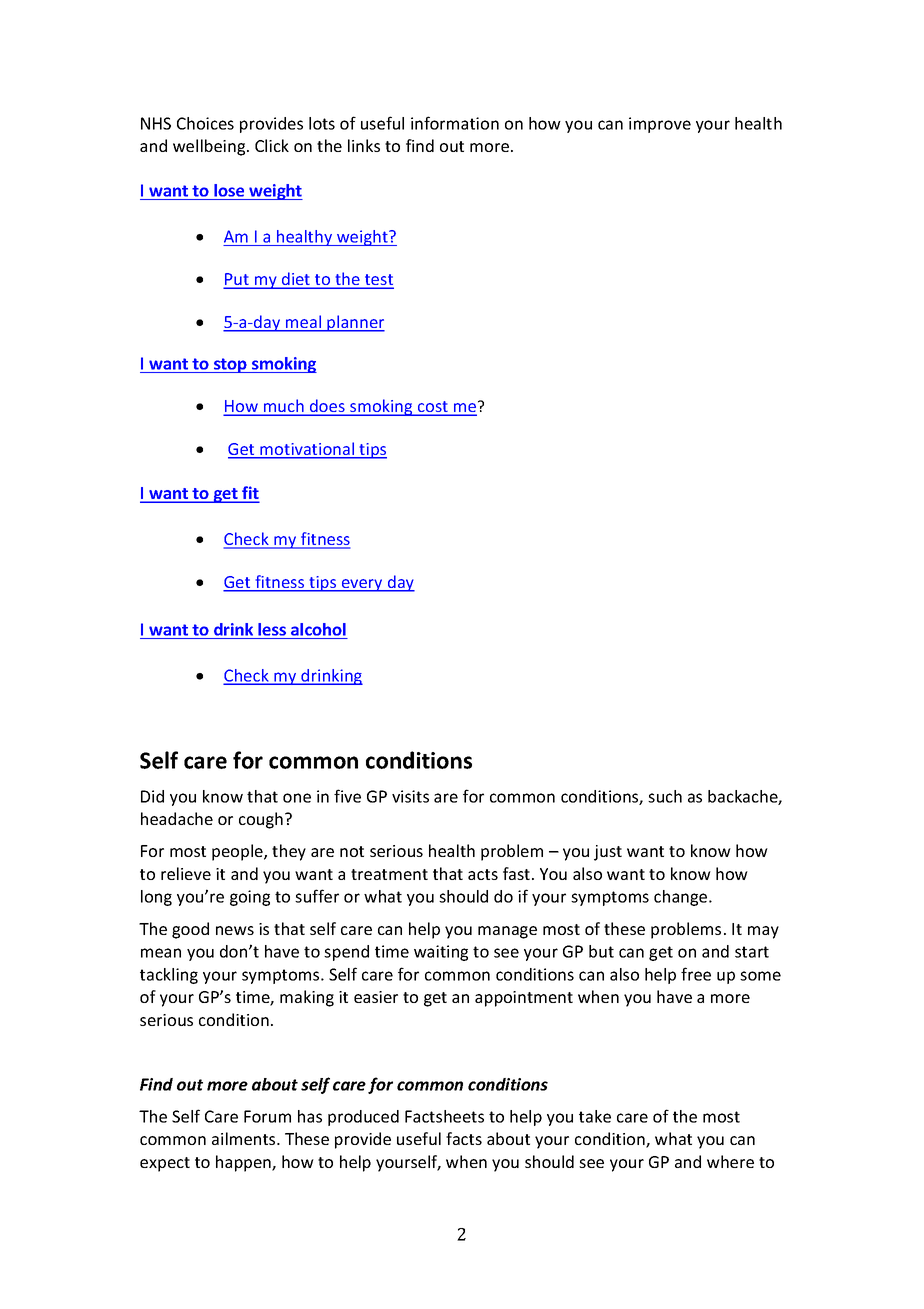  Describe the element at coordinates (362, 585) in the page. I see `every` at that location.
